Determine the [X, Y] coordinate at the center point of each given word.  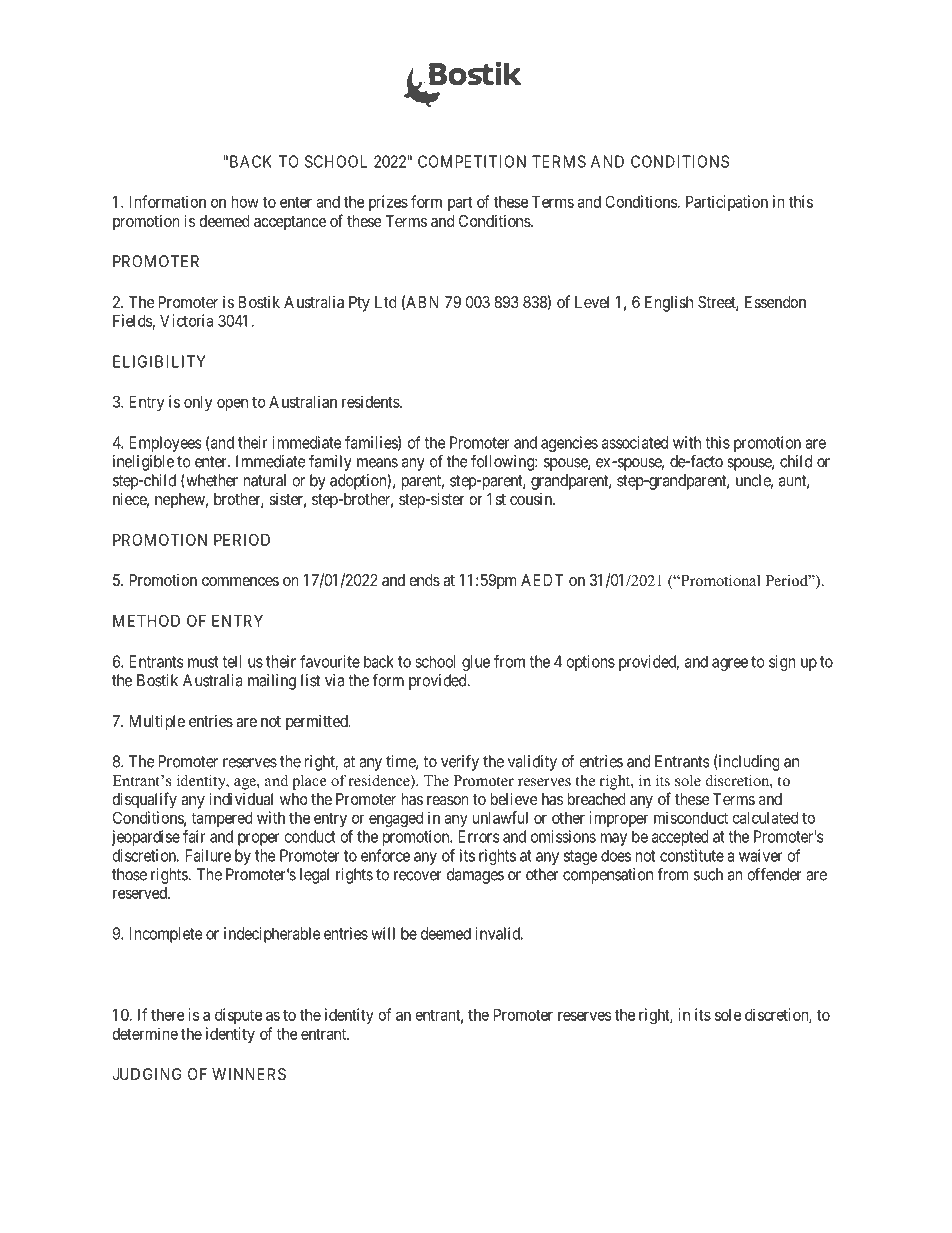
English [669, 303]
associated [635, 442]
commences [240, 581]
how [245, 202]
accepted [680, 838]
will [383, 933]
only [198, 403]
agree [730, 664]
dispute [238, 1016]
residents [371, 401]
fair [194, 836]
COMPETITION [472, 161]
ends [424, 580]
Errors [478, 836]
